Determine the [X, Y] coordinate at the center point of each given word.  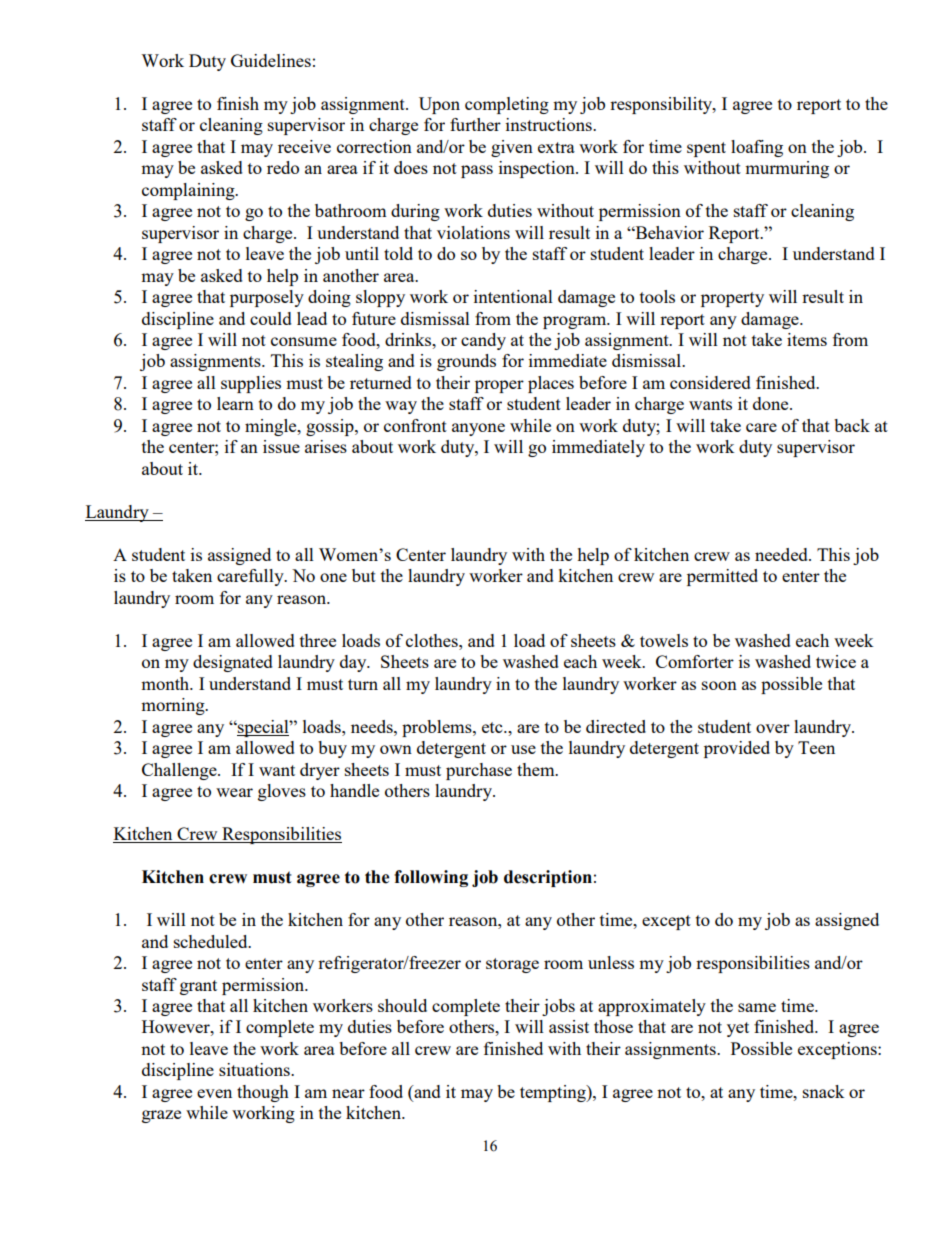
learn [235, 403]
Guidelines [271, 60]
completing [507, 105]
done [772, 403]
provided [737, 749]
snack [824, 1091]
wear [234, 792]
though [263, 1093]
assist [569, 1026]
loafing [757, 148]
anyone [478, 429]
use [523, 749]
